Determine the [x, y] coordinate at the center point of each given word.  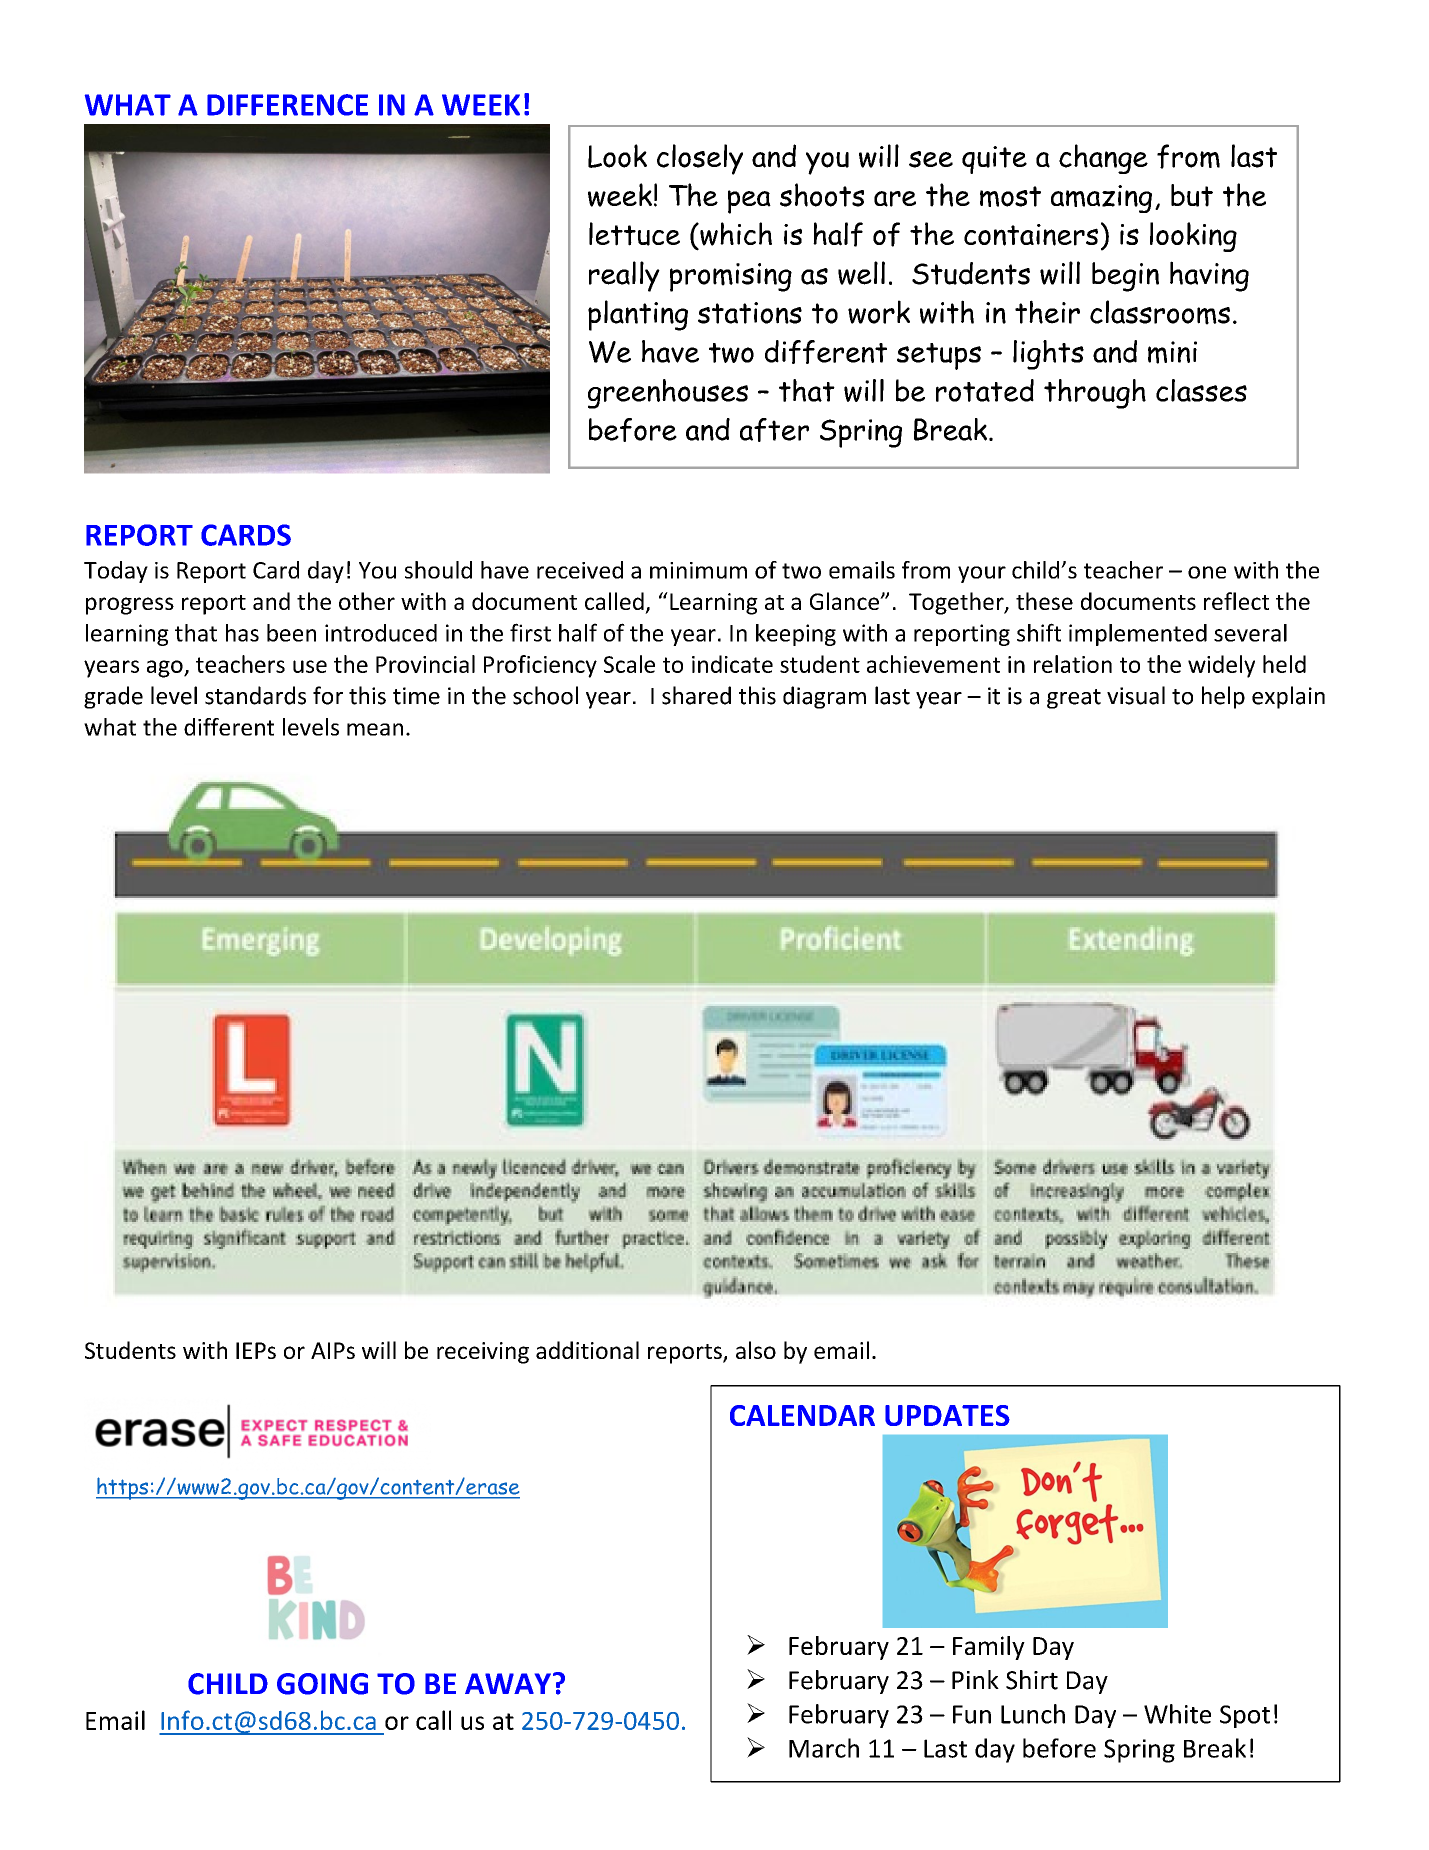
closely [700, 159]
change [1103, 159]
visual [1136, 695]
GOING [322, 1684]
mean [375, 729]
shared [696, 695]
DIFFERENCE [287, 105]
